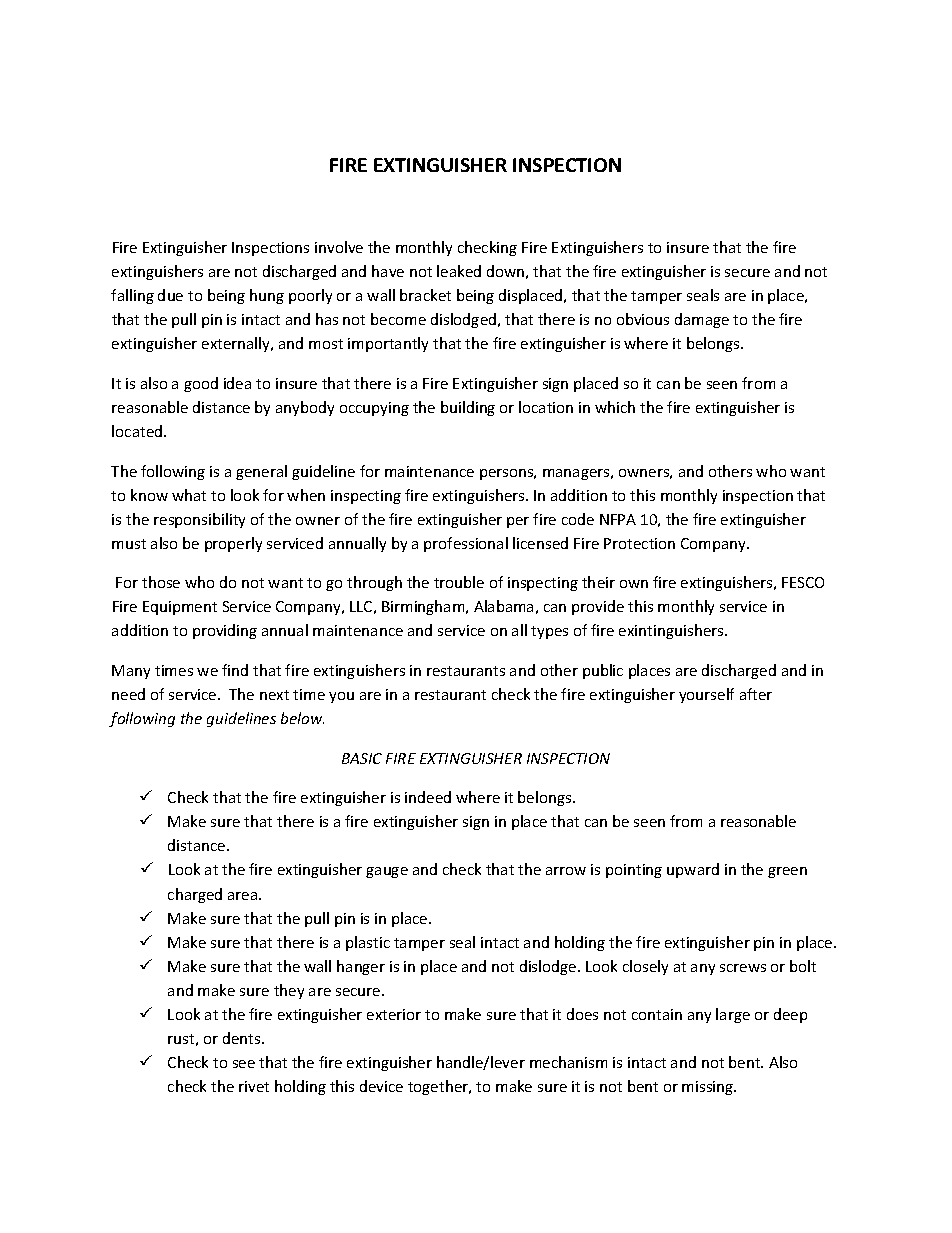 The height and width of the page is (1233, 952). What do you see at coordinates (706, 695) in the page?
I see `yourself` at bounding box center [706, 695].
